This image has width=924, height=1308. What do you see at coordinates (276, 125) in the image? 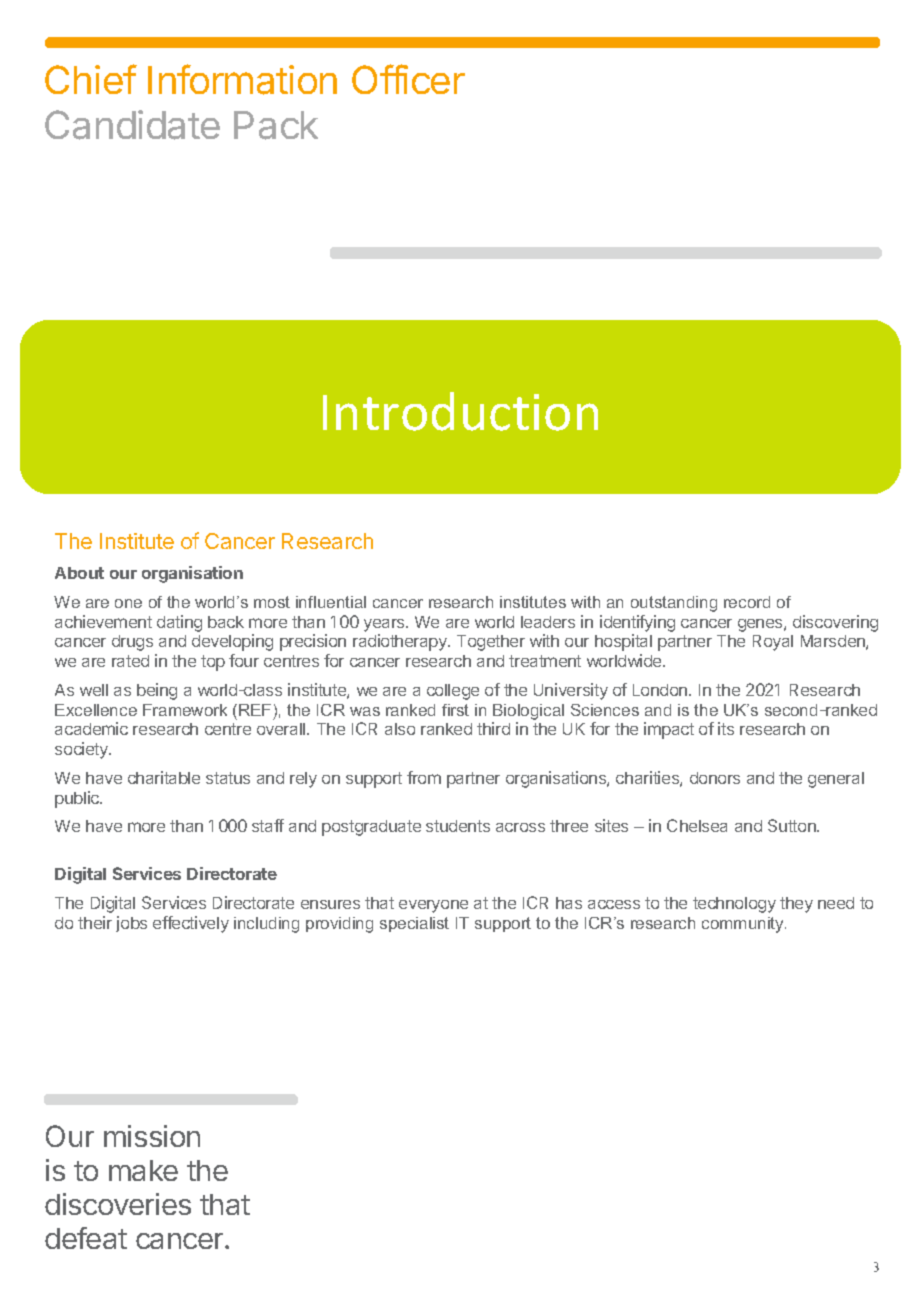
I see `Pack` at bounding box center [276, 125].
